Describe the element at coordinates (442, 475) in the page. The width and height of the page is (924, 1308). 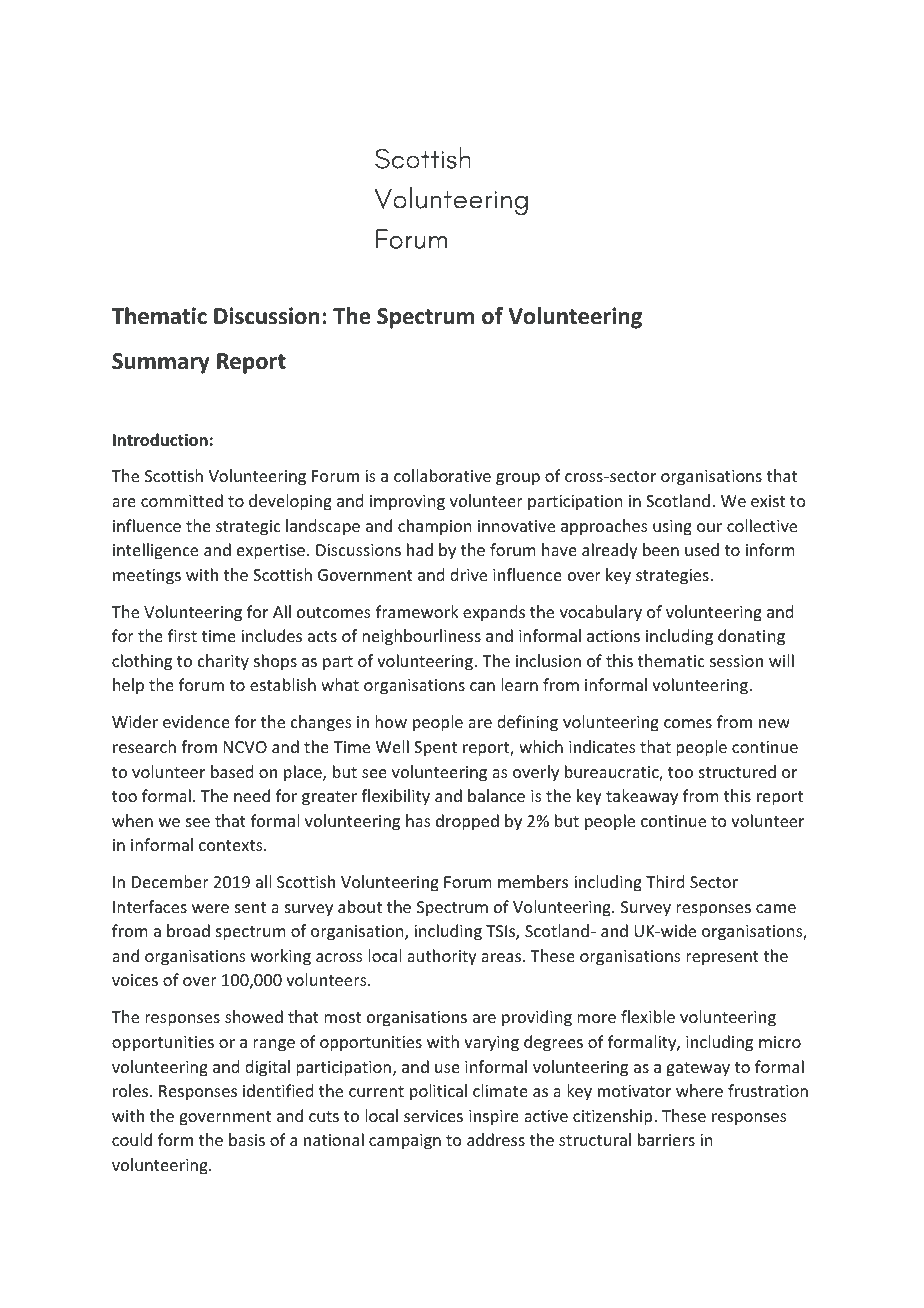
I see `collaborative` at that location.
